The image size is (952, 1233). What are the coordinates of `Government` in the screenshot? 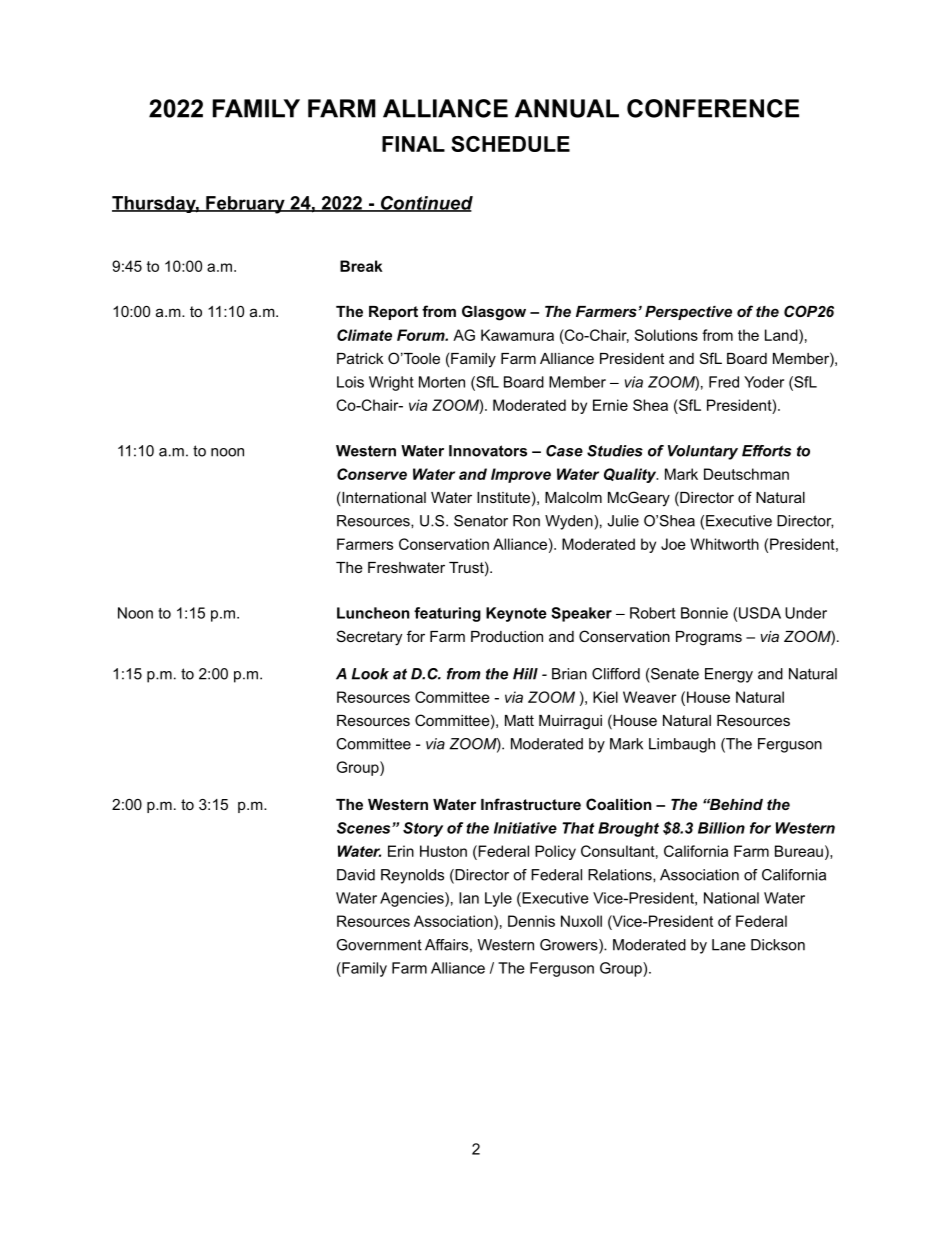 It's located at (379, 945).
